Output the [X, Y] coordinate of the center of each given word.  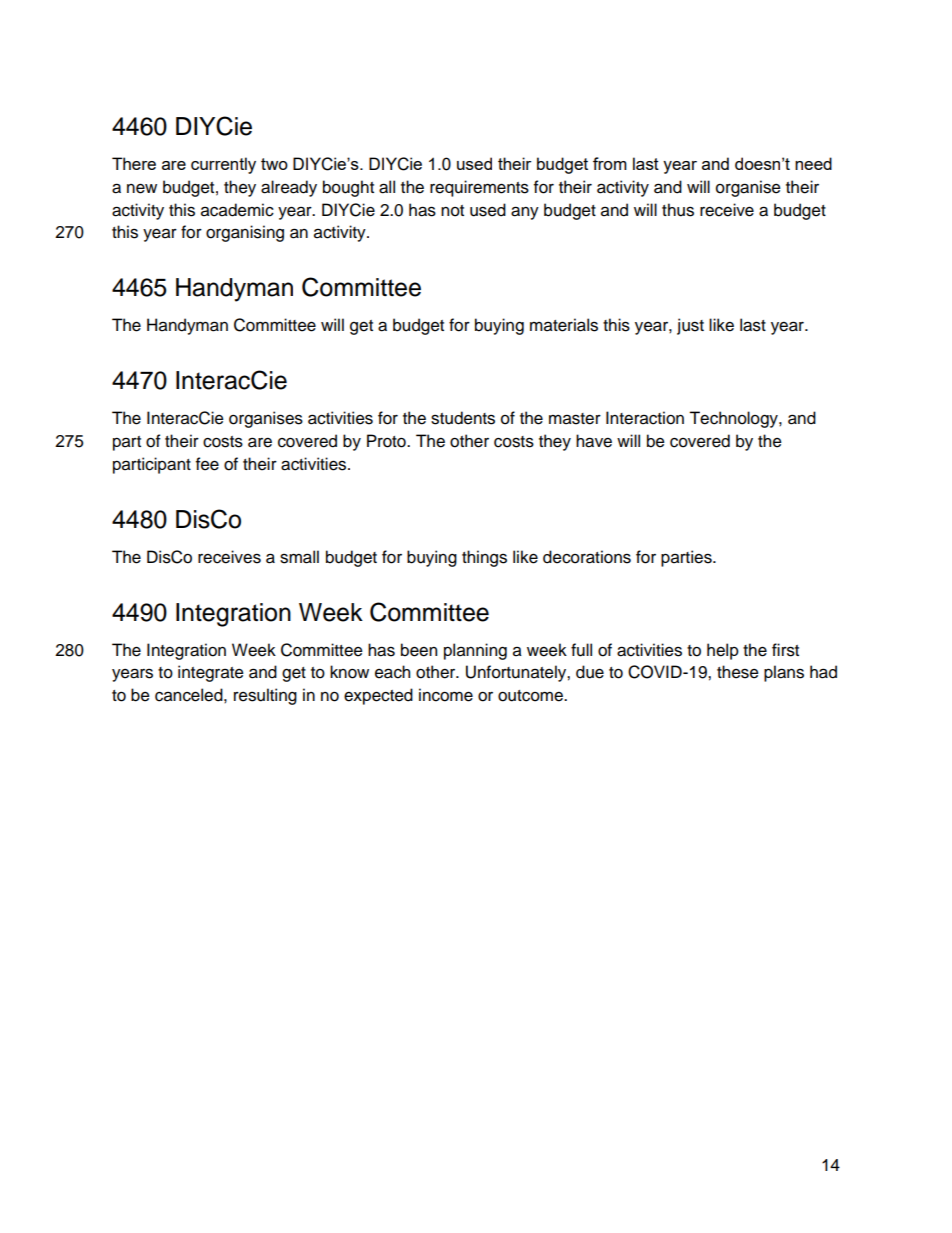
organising [245, 233]
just [690, 326]
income [446, 695]
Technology [734, 419]
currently [223, 165]
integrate [211, 673]
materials [564, 325]
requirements [479, 188]
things [484, 558]
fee [207, 464]
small [299, 557]
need [813, 163]
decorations [587, 557]
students [463, 418]
